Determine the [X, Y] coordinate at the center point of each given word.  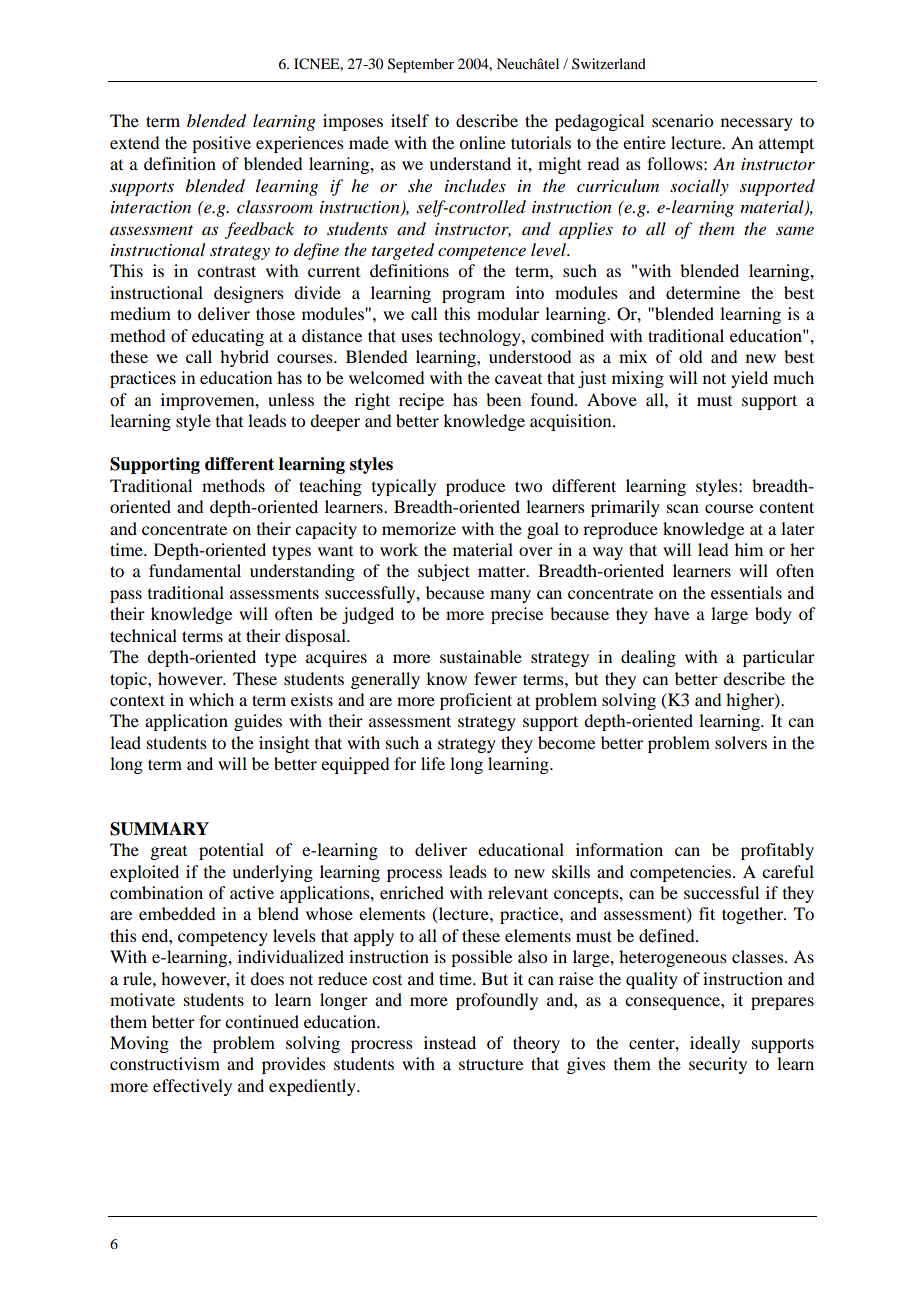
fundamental [195, 570]
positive [221, 144]
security [718, 1065]
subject [444, 572]
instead [450, 1042]
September [421, 65]
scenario [682, 120]
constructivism [165, 1063]
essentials [746, 592]
